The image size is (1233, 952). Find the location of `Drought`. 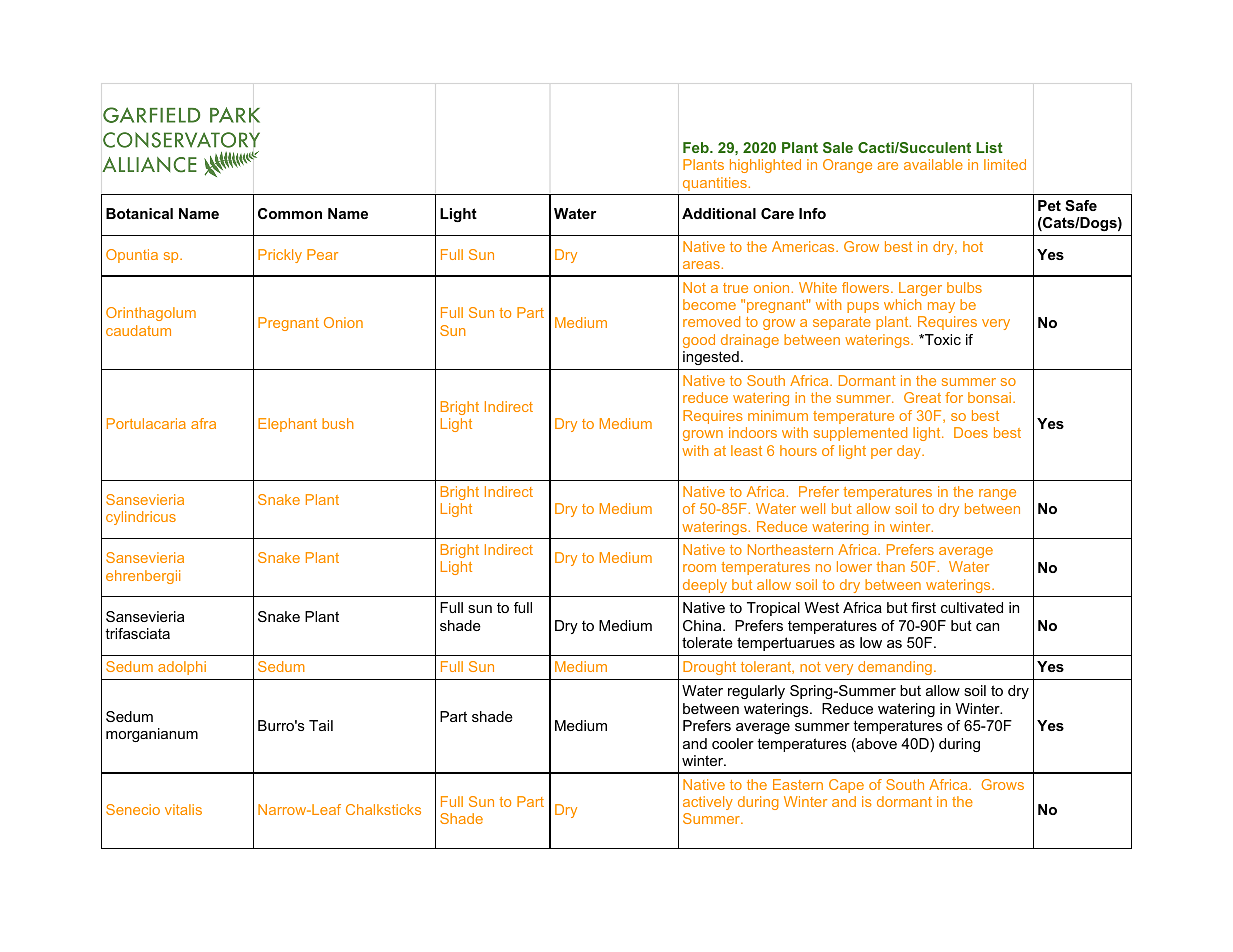

Drought is located at coordinates (709, 668).
